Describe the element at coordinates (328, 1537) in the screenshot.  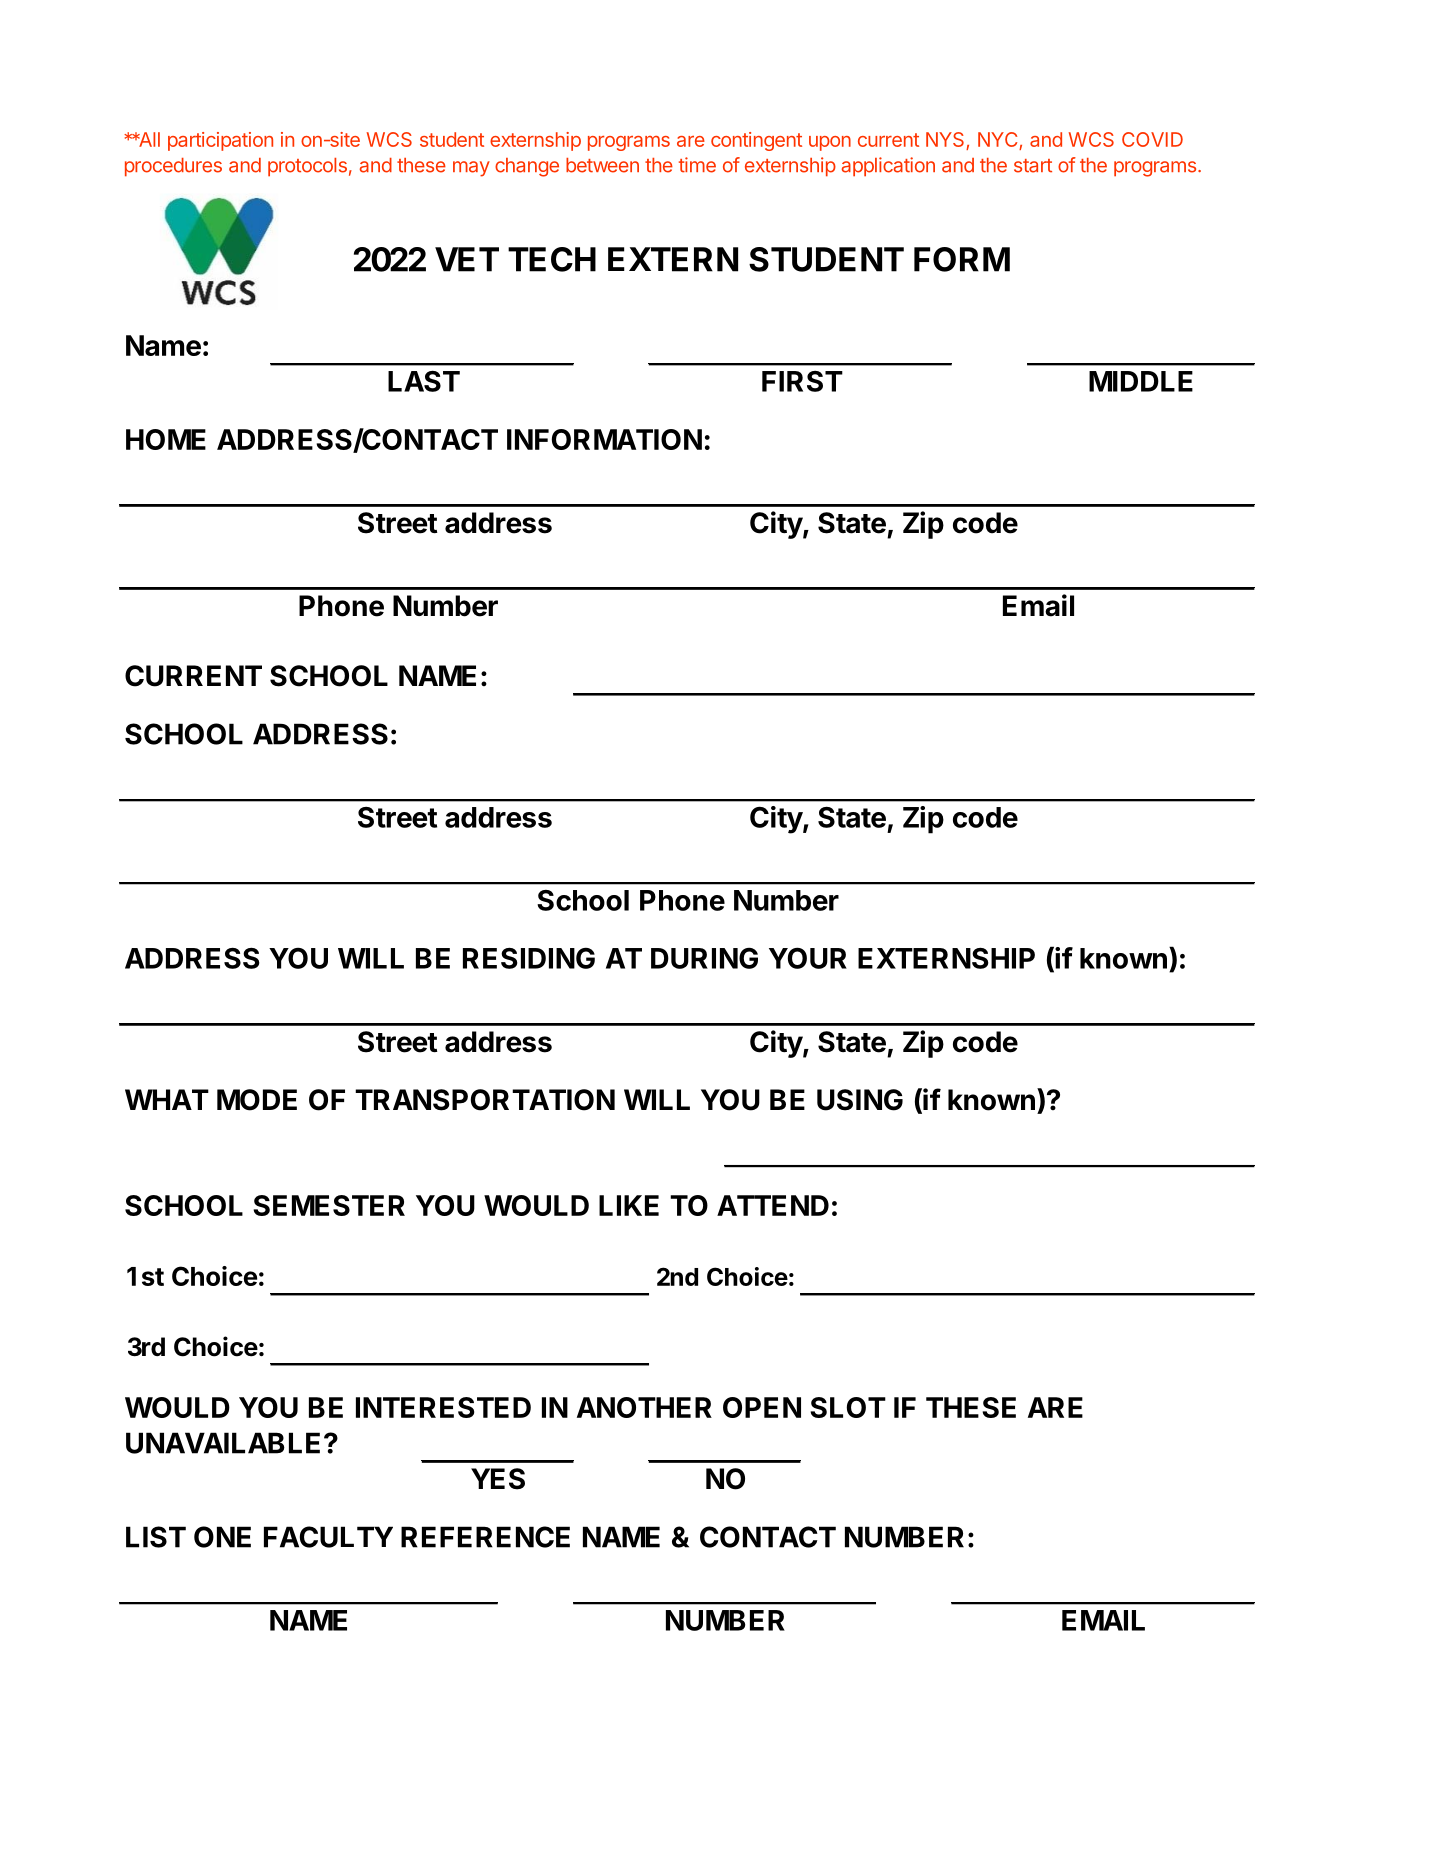
I see `FACULTY` at that location.
